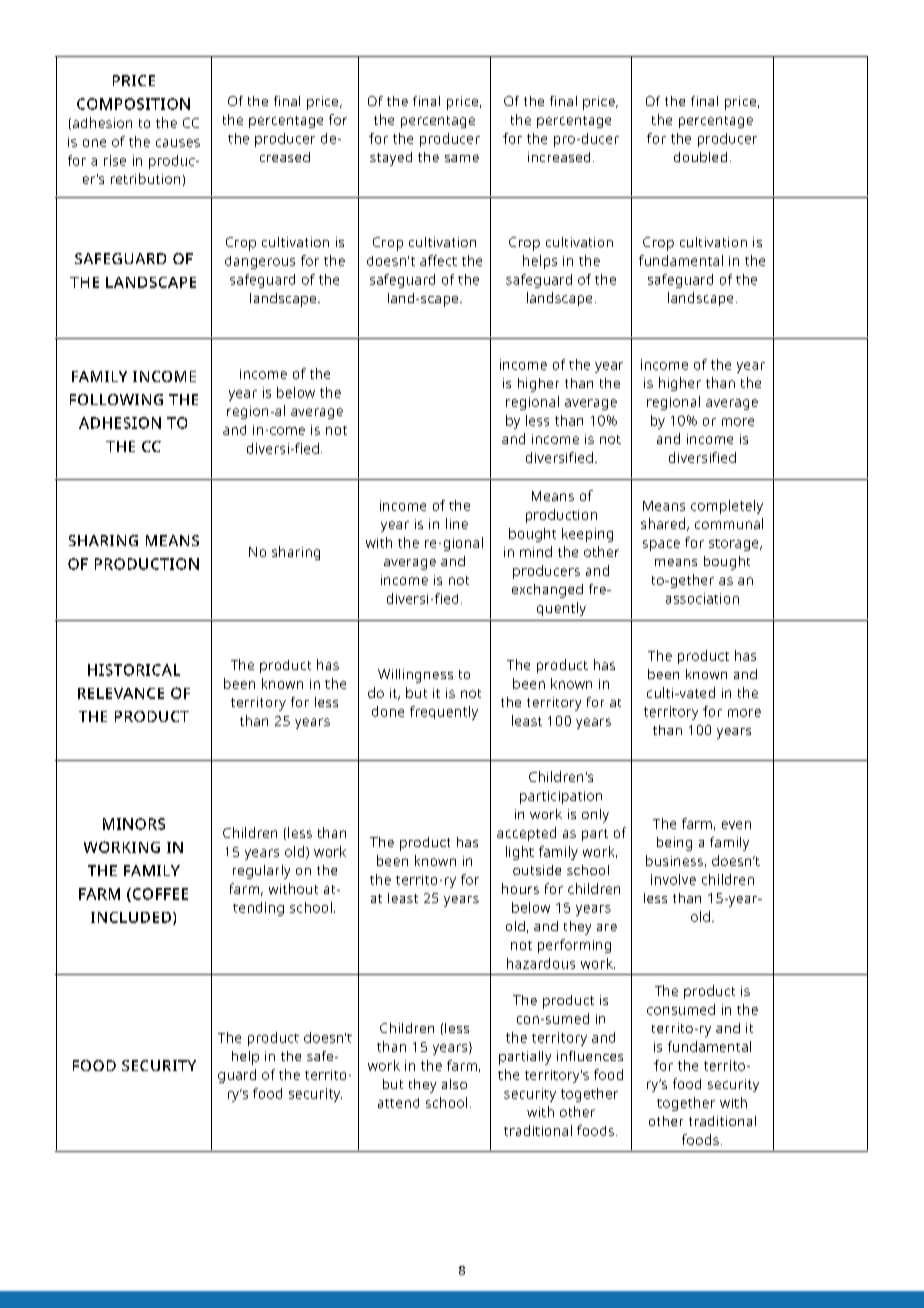 This screenshot has height=1308, width=924. What do you see at coordinates (134, 670) in the screenshot?
I see `HISTORICAL` at bounding box center [134, 670].
